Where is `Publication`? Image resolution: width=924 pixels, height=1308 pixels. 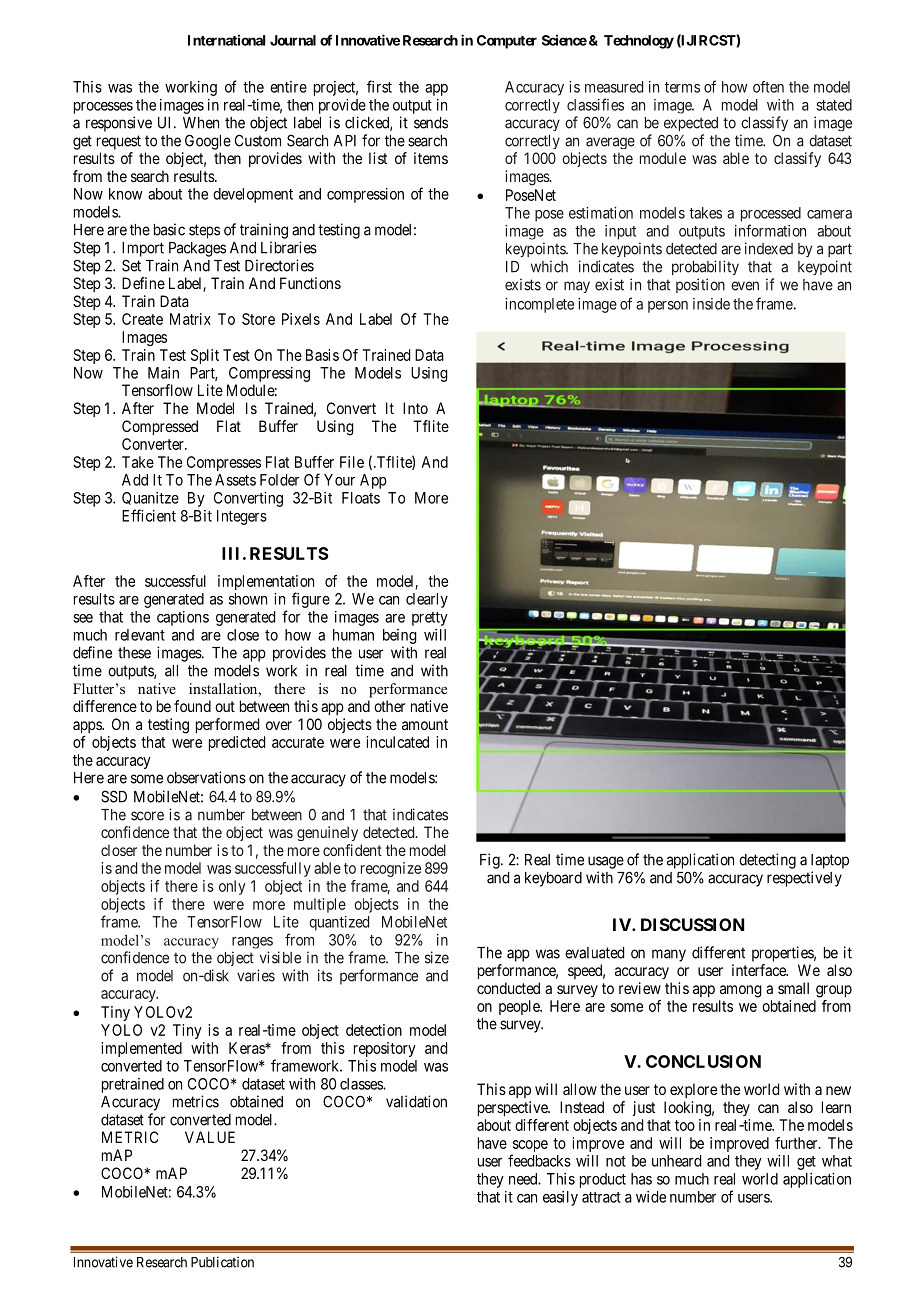
Publication is located at coordinates (222, 1262).
